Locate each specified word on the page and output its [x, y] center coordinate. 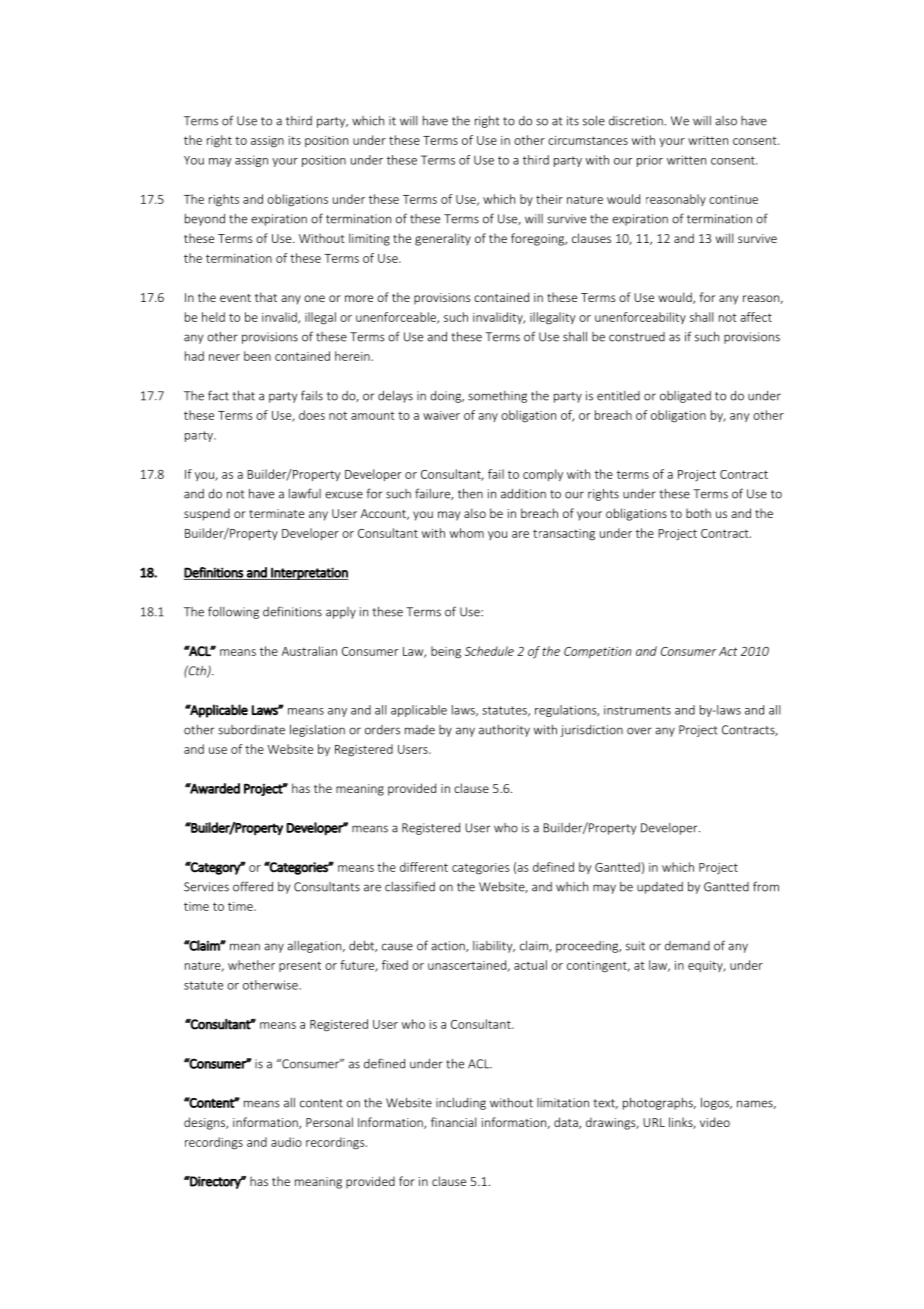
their [549, 199]
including [461, 1104]
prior [650, 161]
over [639, 731]
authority [504, 731]
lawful [305, 493]
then [470, 494]
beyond [205, 220]
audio [286, 1142]
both [698, 513]
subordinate [251, 730]
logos [716, 1104]
